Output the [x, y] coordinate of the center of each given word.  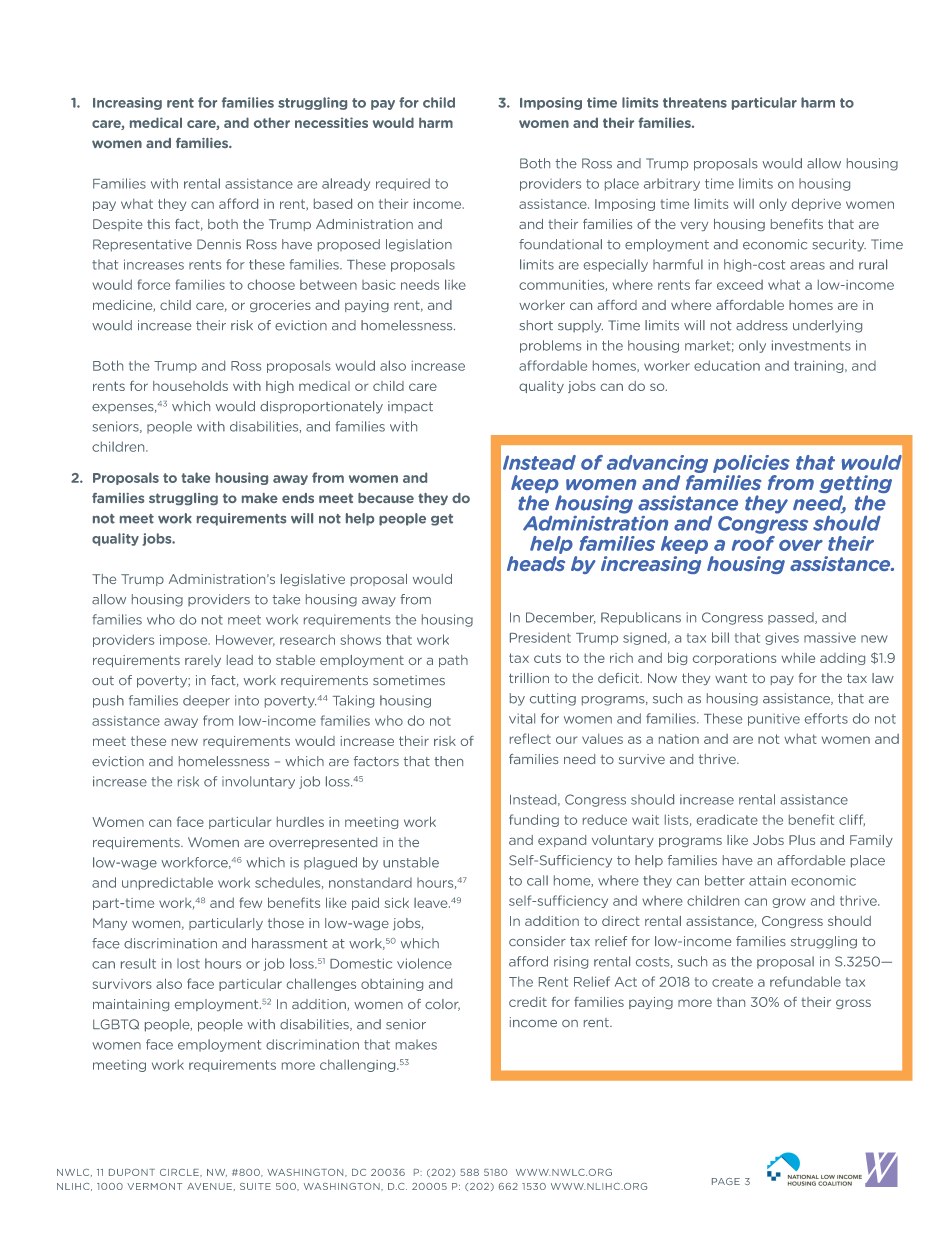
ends [298, 498]
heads [536, 563]
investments [811, 345]
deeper [206, 701]
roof [753, 542]
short [536, 325]
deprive [816, 204]
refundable [805, 981]
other [272, 122]
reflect [530, 738]
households [190, 386]
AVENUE [209, 1186]
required [403, 184]
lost [188, 963]
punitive [774, 719]
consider [537, 941]
